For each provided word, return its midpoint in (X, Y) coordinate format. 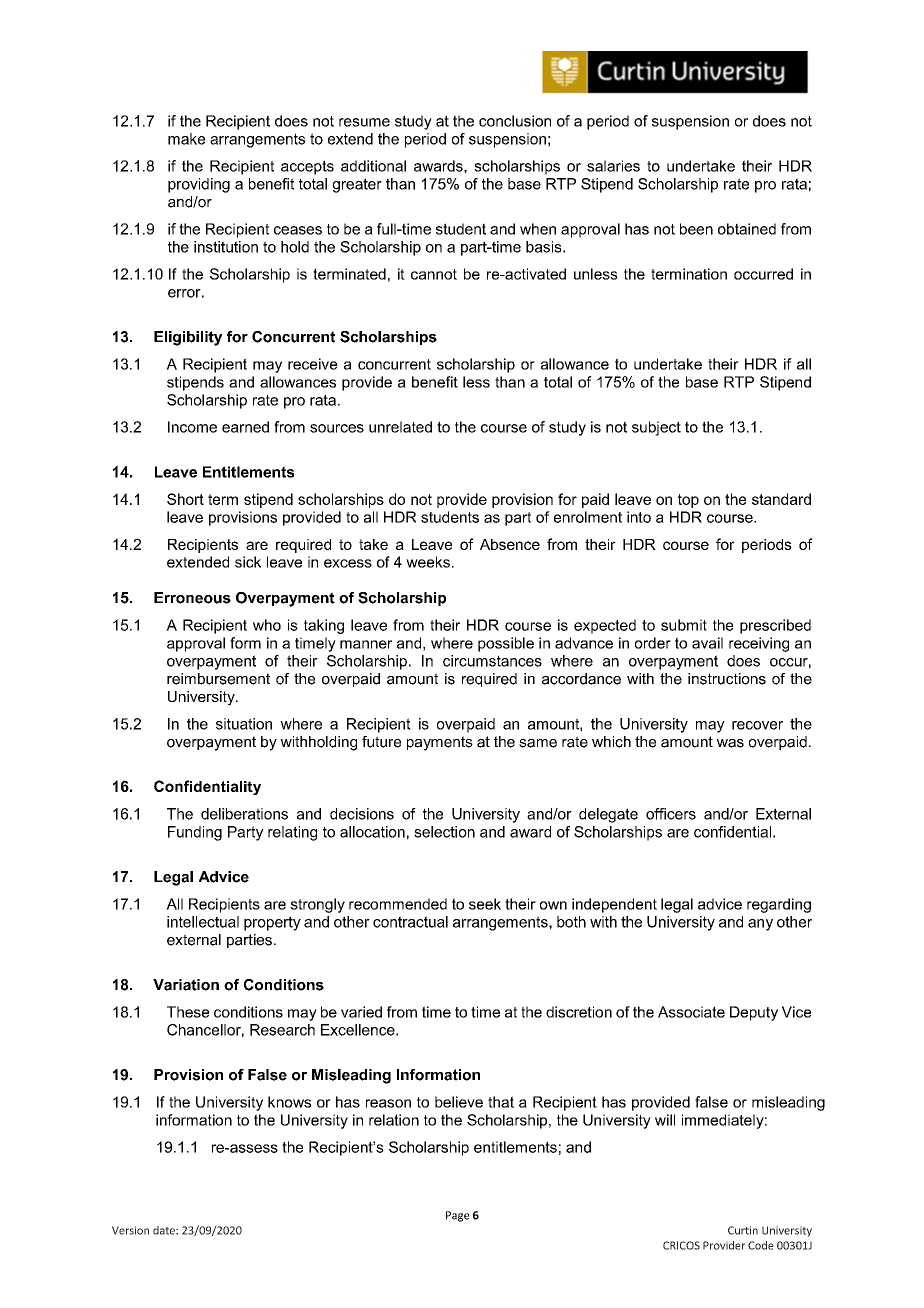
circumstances (492, 661)
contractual (410, 922)
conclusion (515, 121)
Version (130, 1230)
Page (457, 1216)
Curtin (743, 1230)
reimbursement (218, 679)
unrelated (400, 427)
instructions (727, 679)
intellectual (203, 922)
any (760, 925)
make (186, 139)
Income (192, 427)
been (696, 229)
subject (656, 428)
